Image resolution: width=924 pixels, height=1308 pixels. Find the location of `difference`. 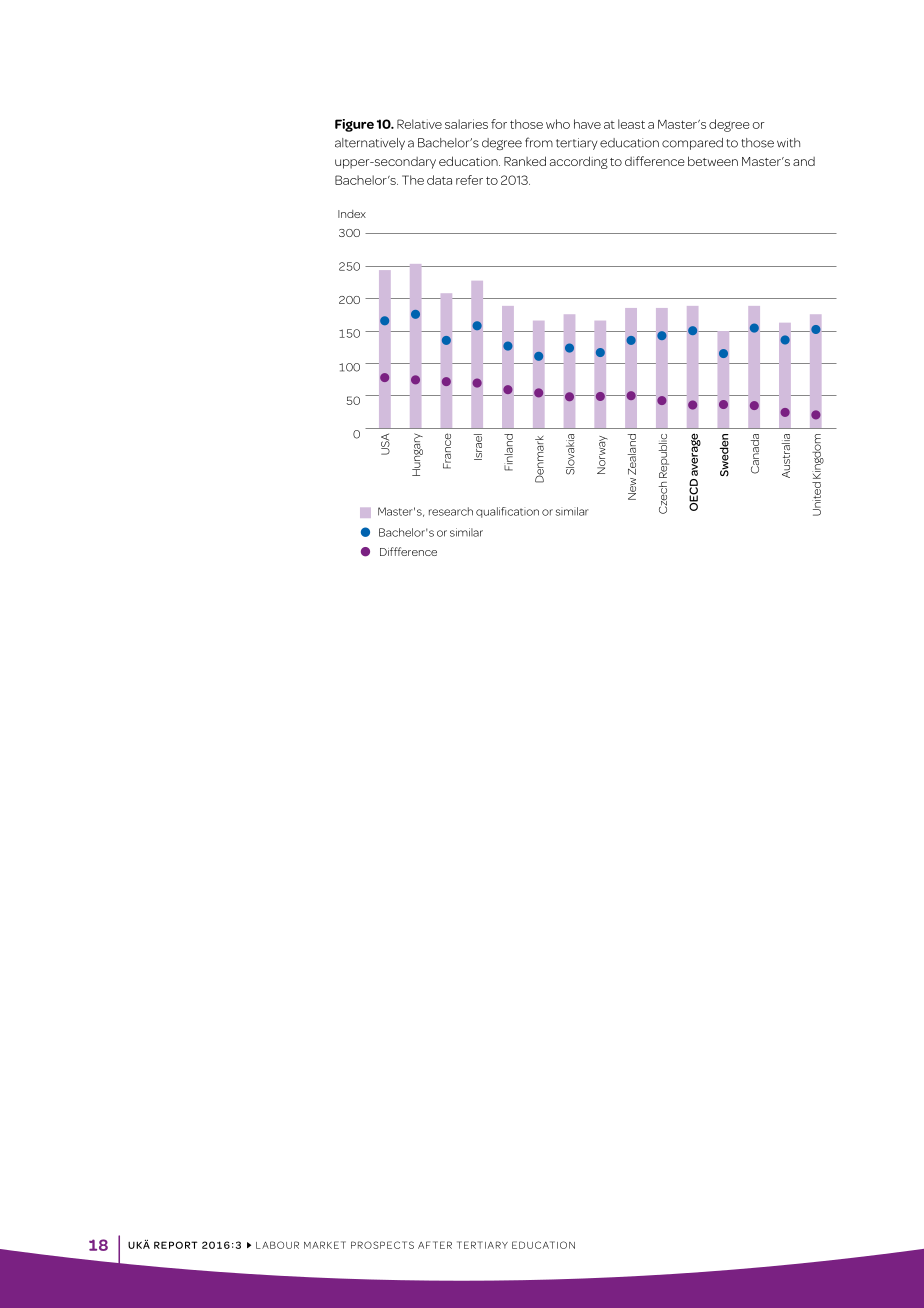

difference is located at coordinates (655, 161).
